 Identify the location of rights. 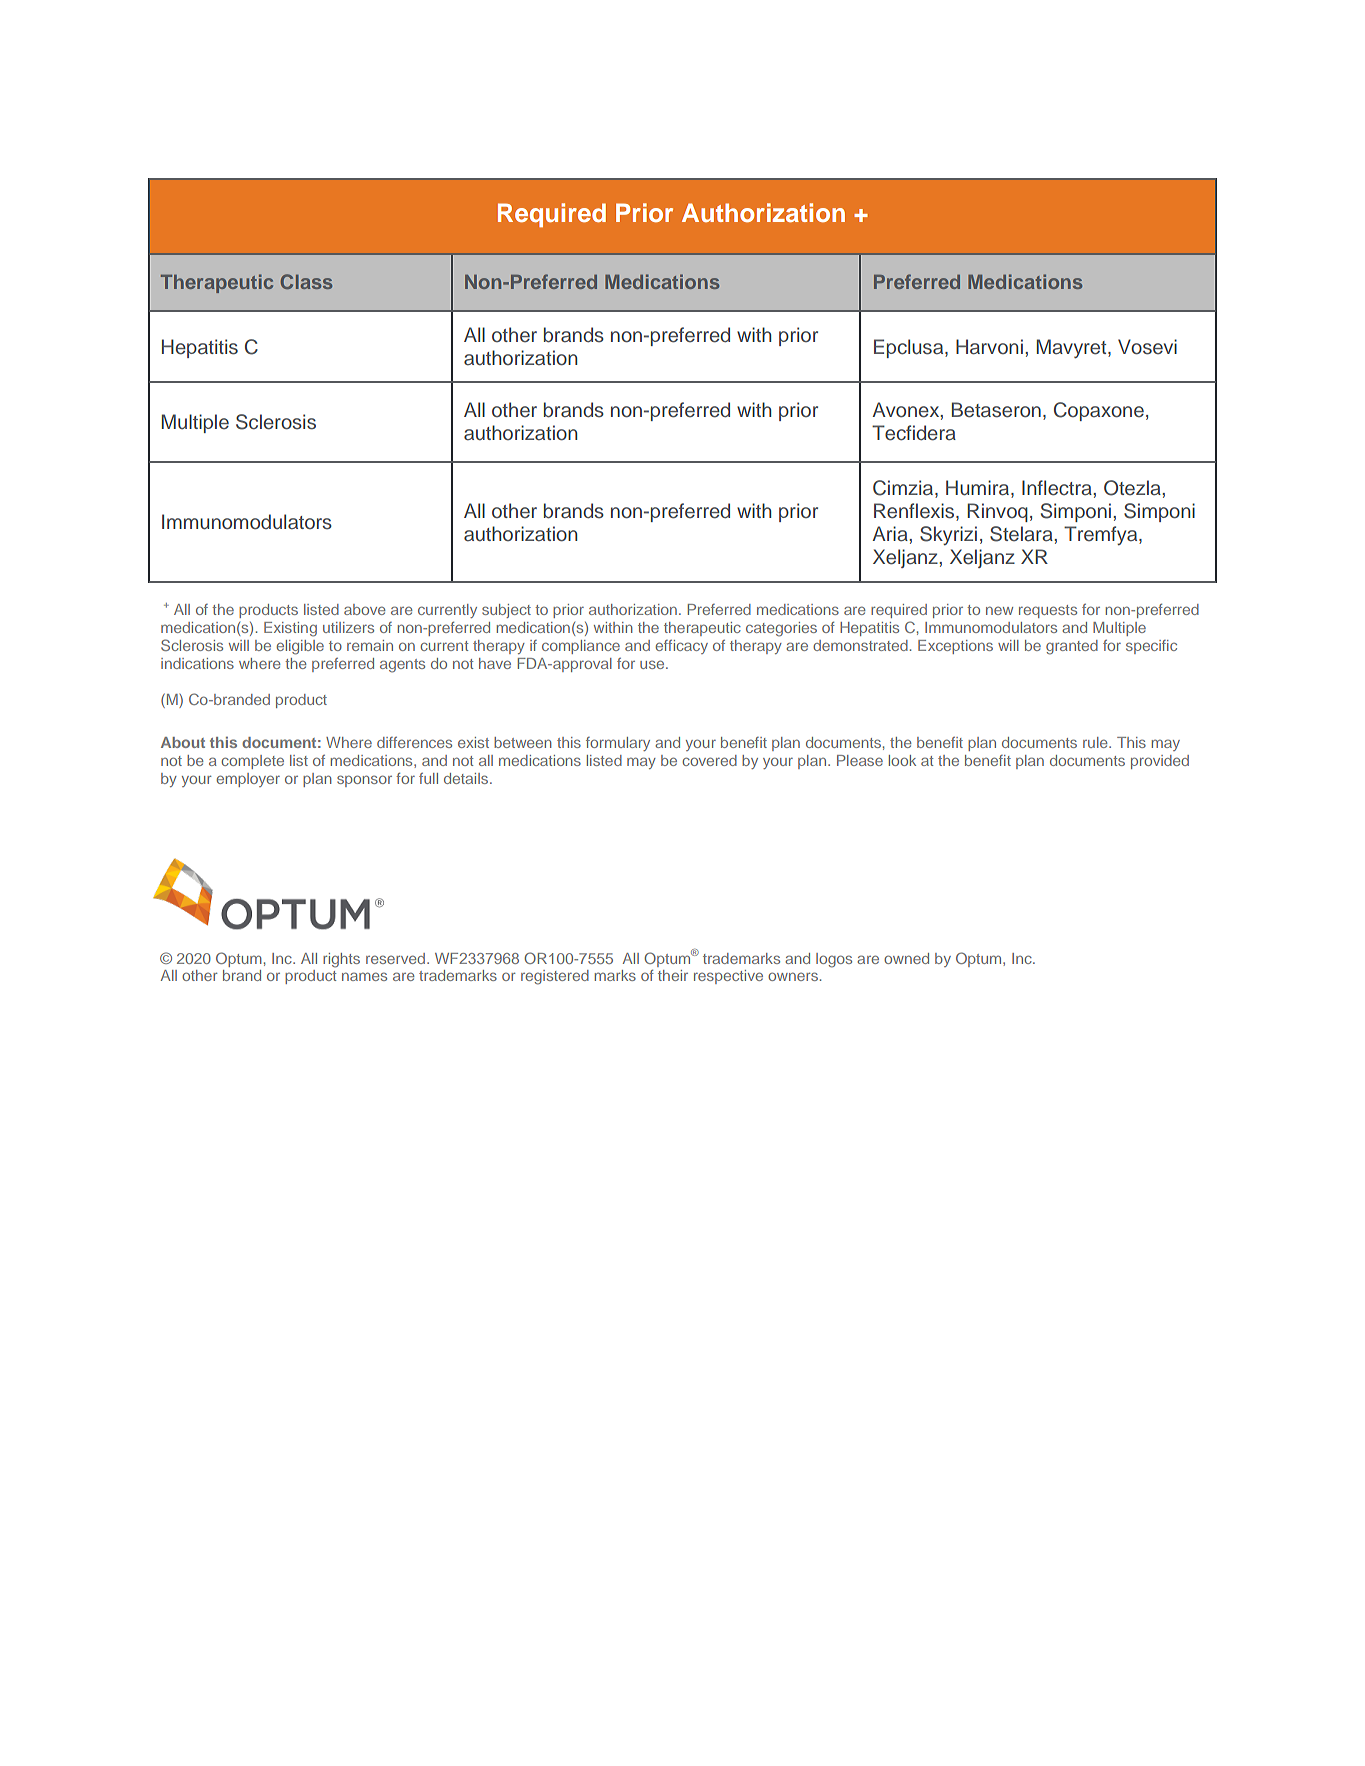
(341, 960).
